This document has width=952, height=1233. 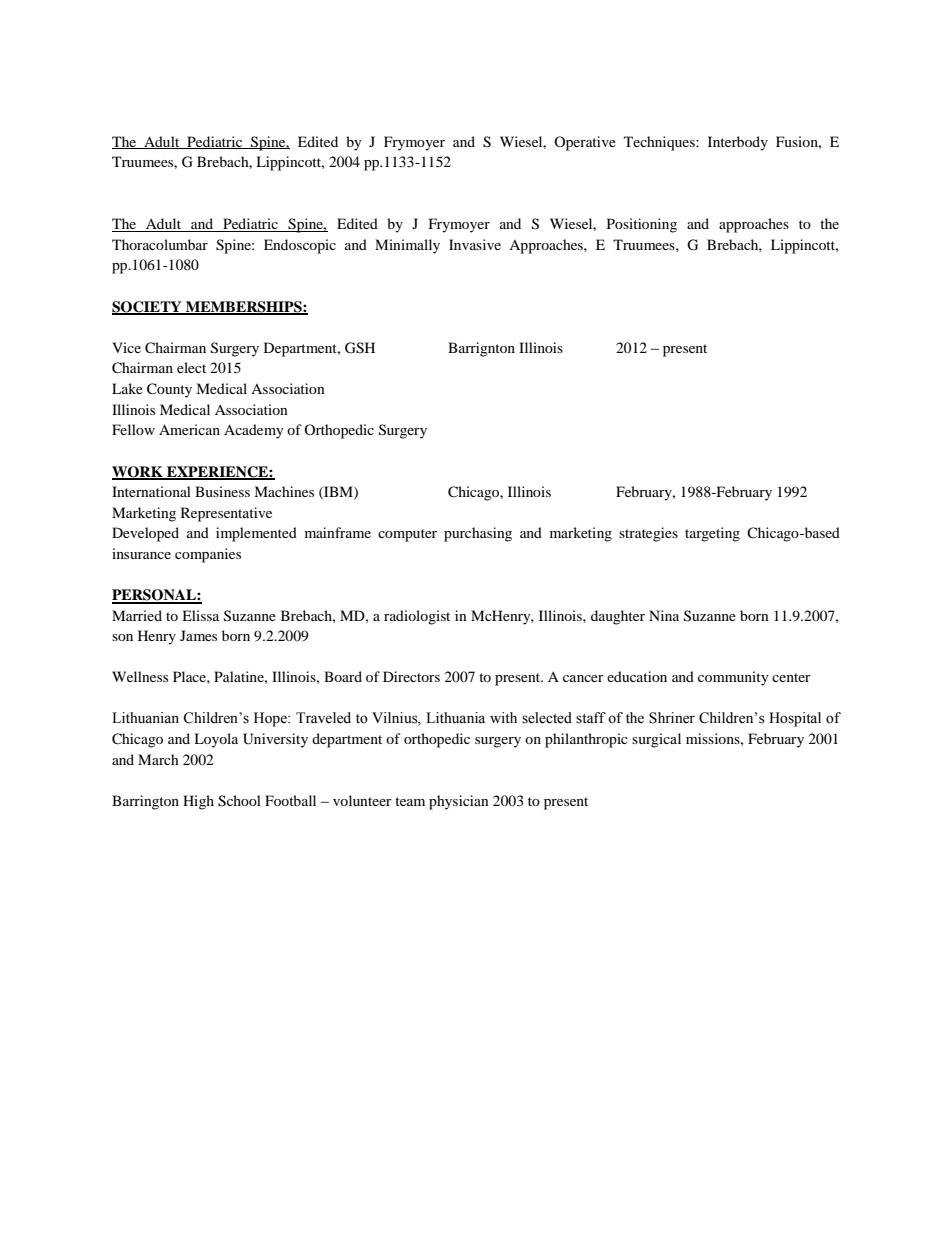 What do you see at coordinates (300, 246) in the document?
I see `Endoscopic` at bounding box center [300, 246].
